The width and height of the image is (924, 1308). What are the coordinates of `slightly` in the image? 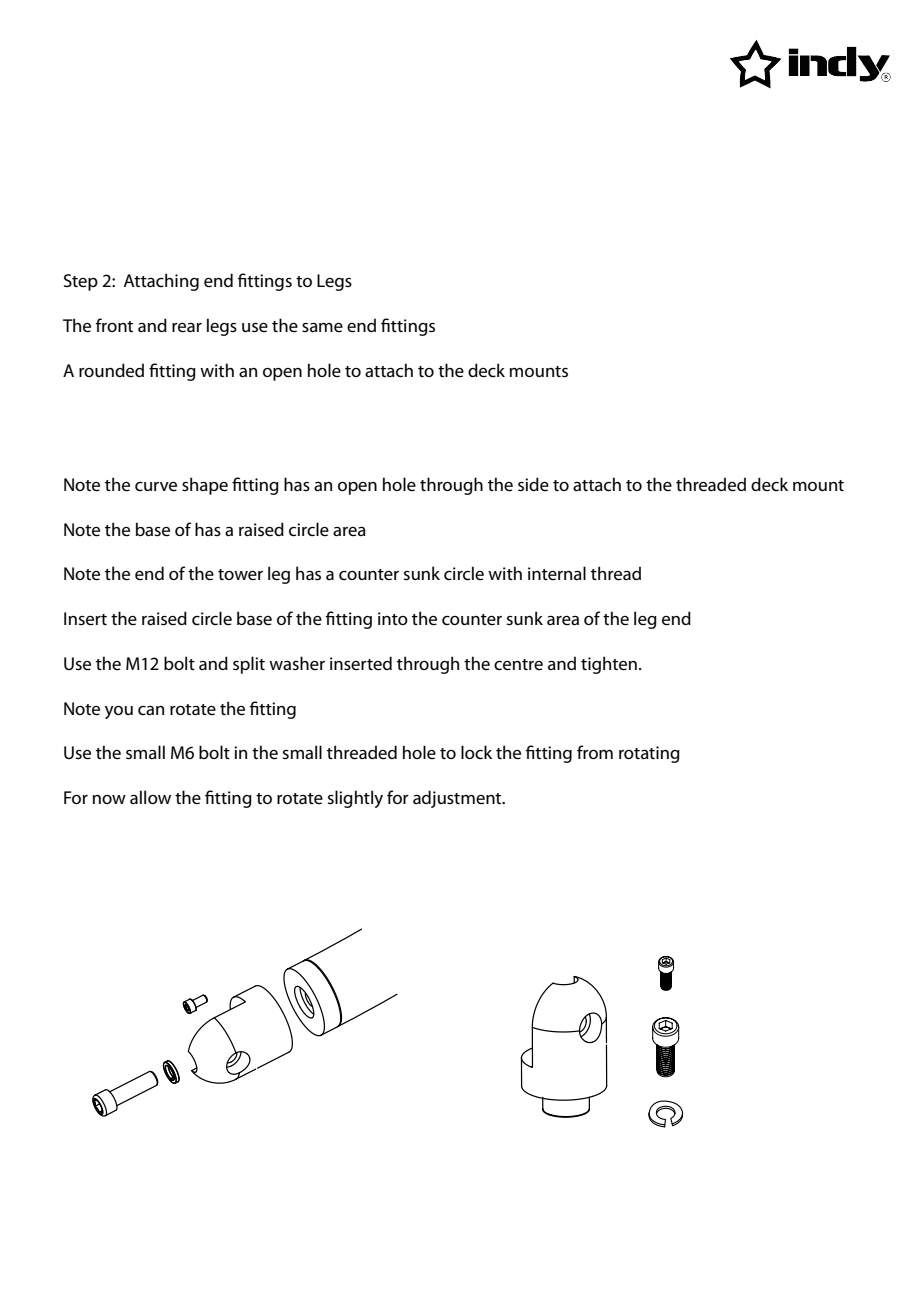 It's located at (355, 799).
